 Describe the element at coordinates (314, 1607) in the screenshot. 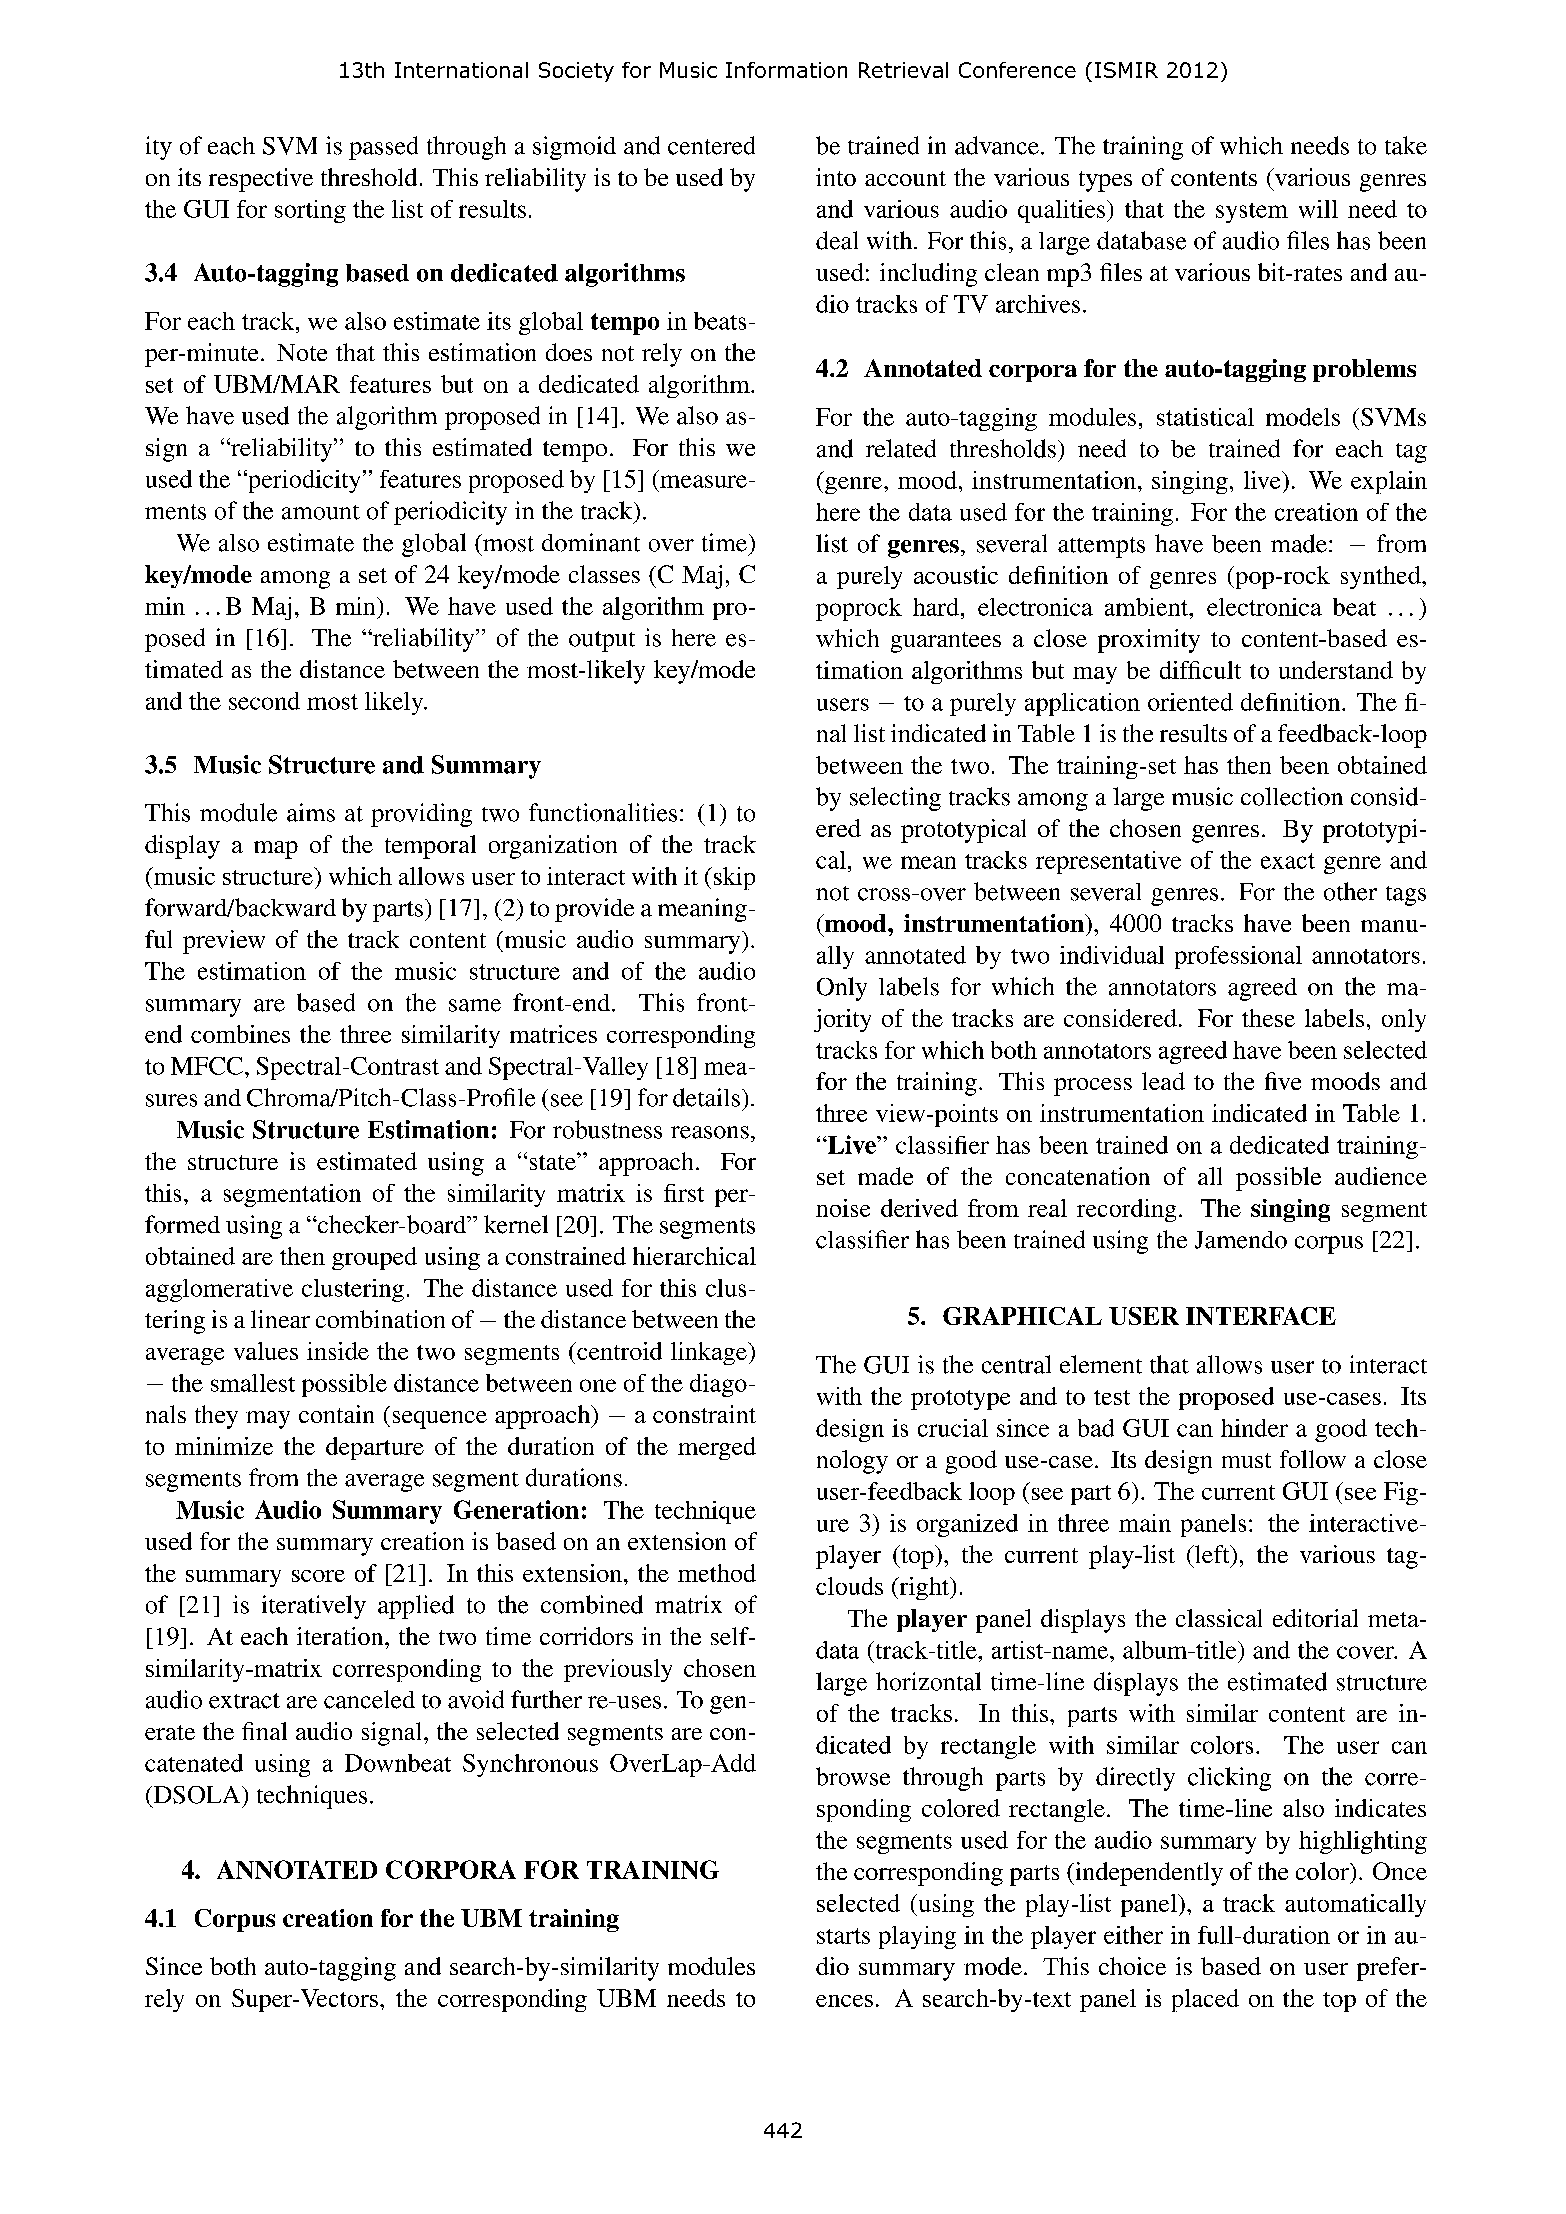

I see `iteratively` at that location.
